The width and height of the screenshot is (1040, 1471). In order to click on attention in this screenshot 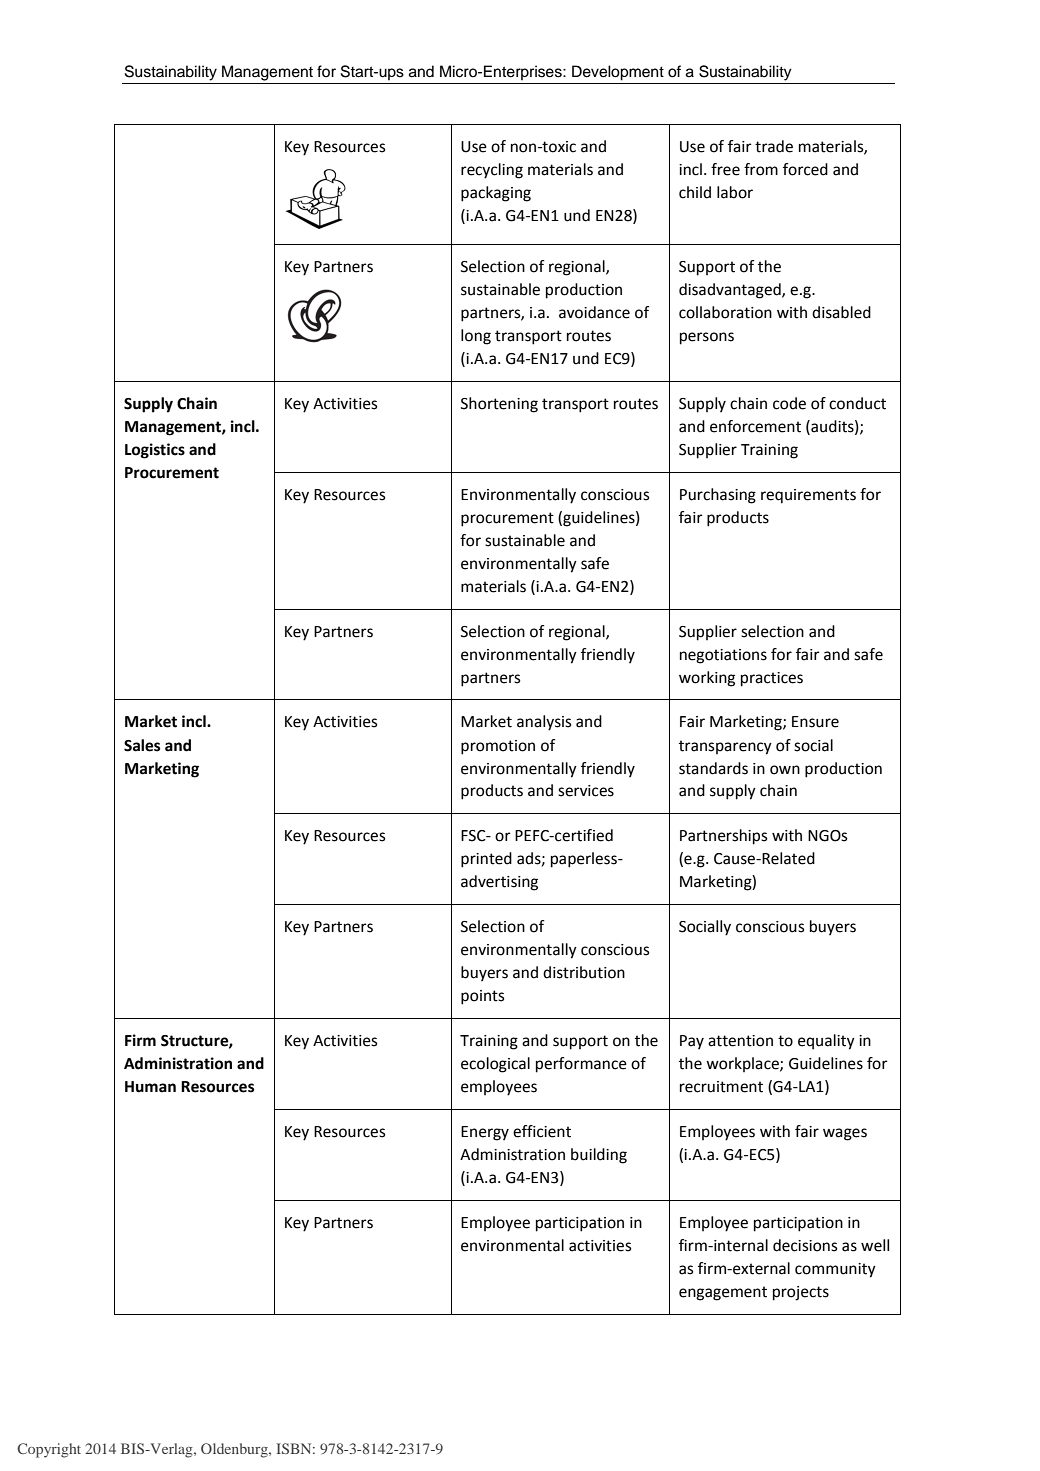, I will do `click(740, 1041)`.
